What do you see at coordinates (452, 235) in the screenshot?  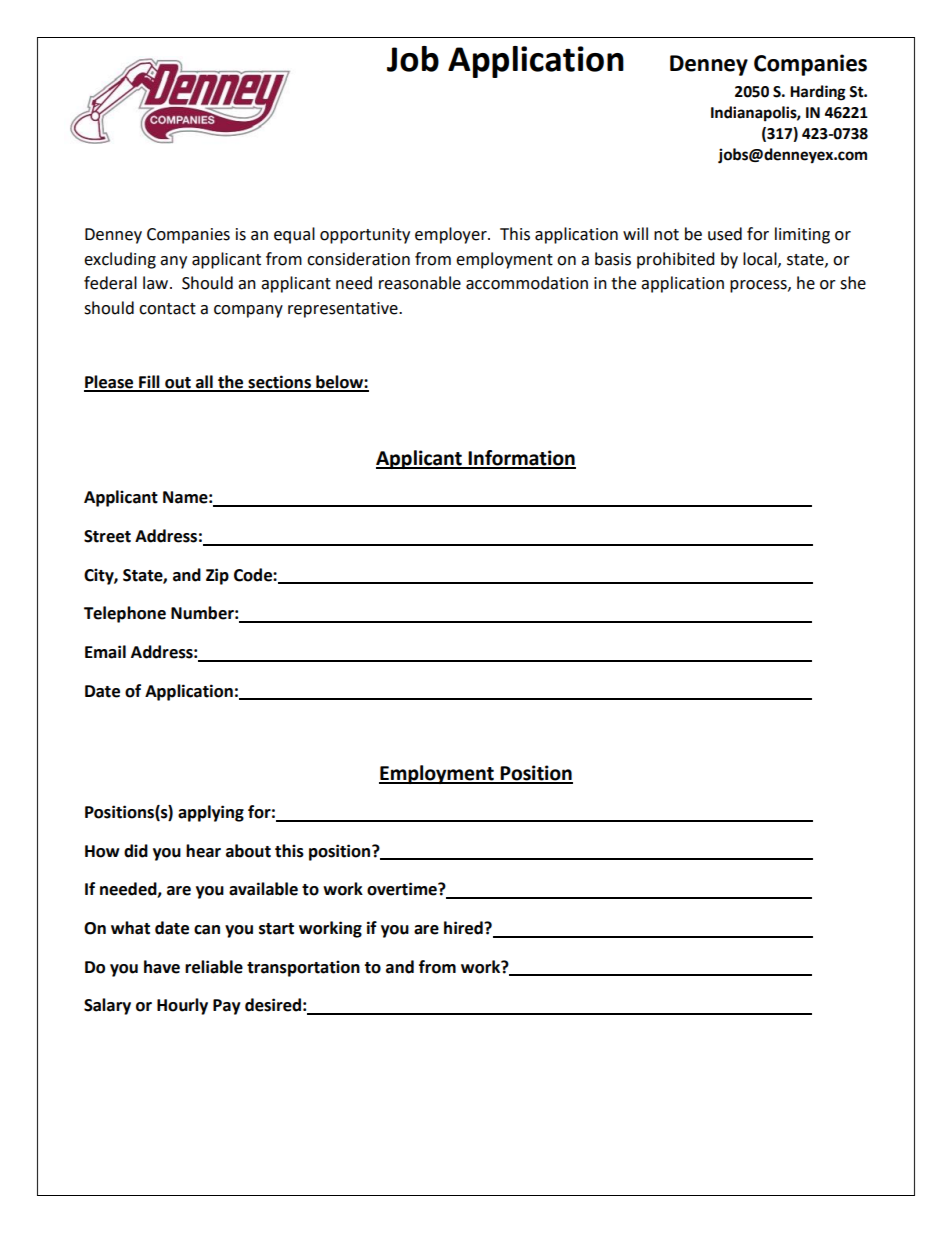 I see `employer` at bounding box center [452, 235].
